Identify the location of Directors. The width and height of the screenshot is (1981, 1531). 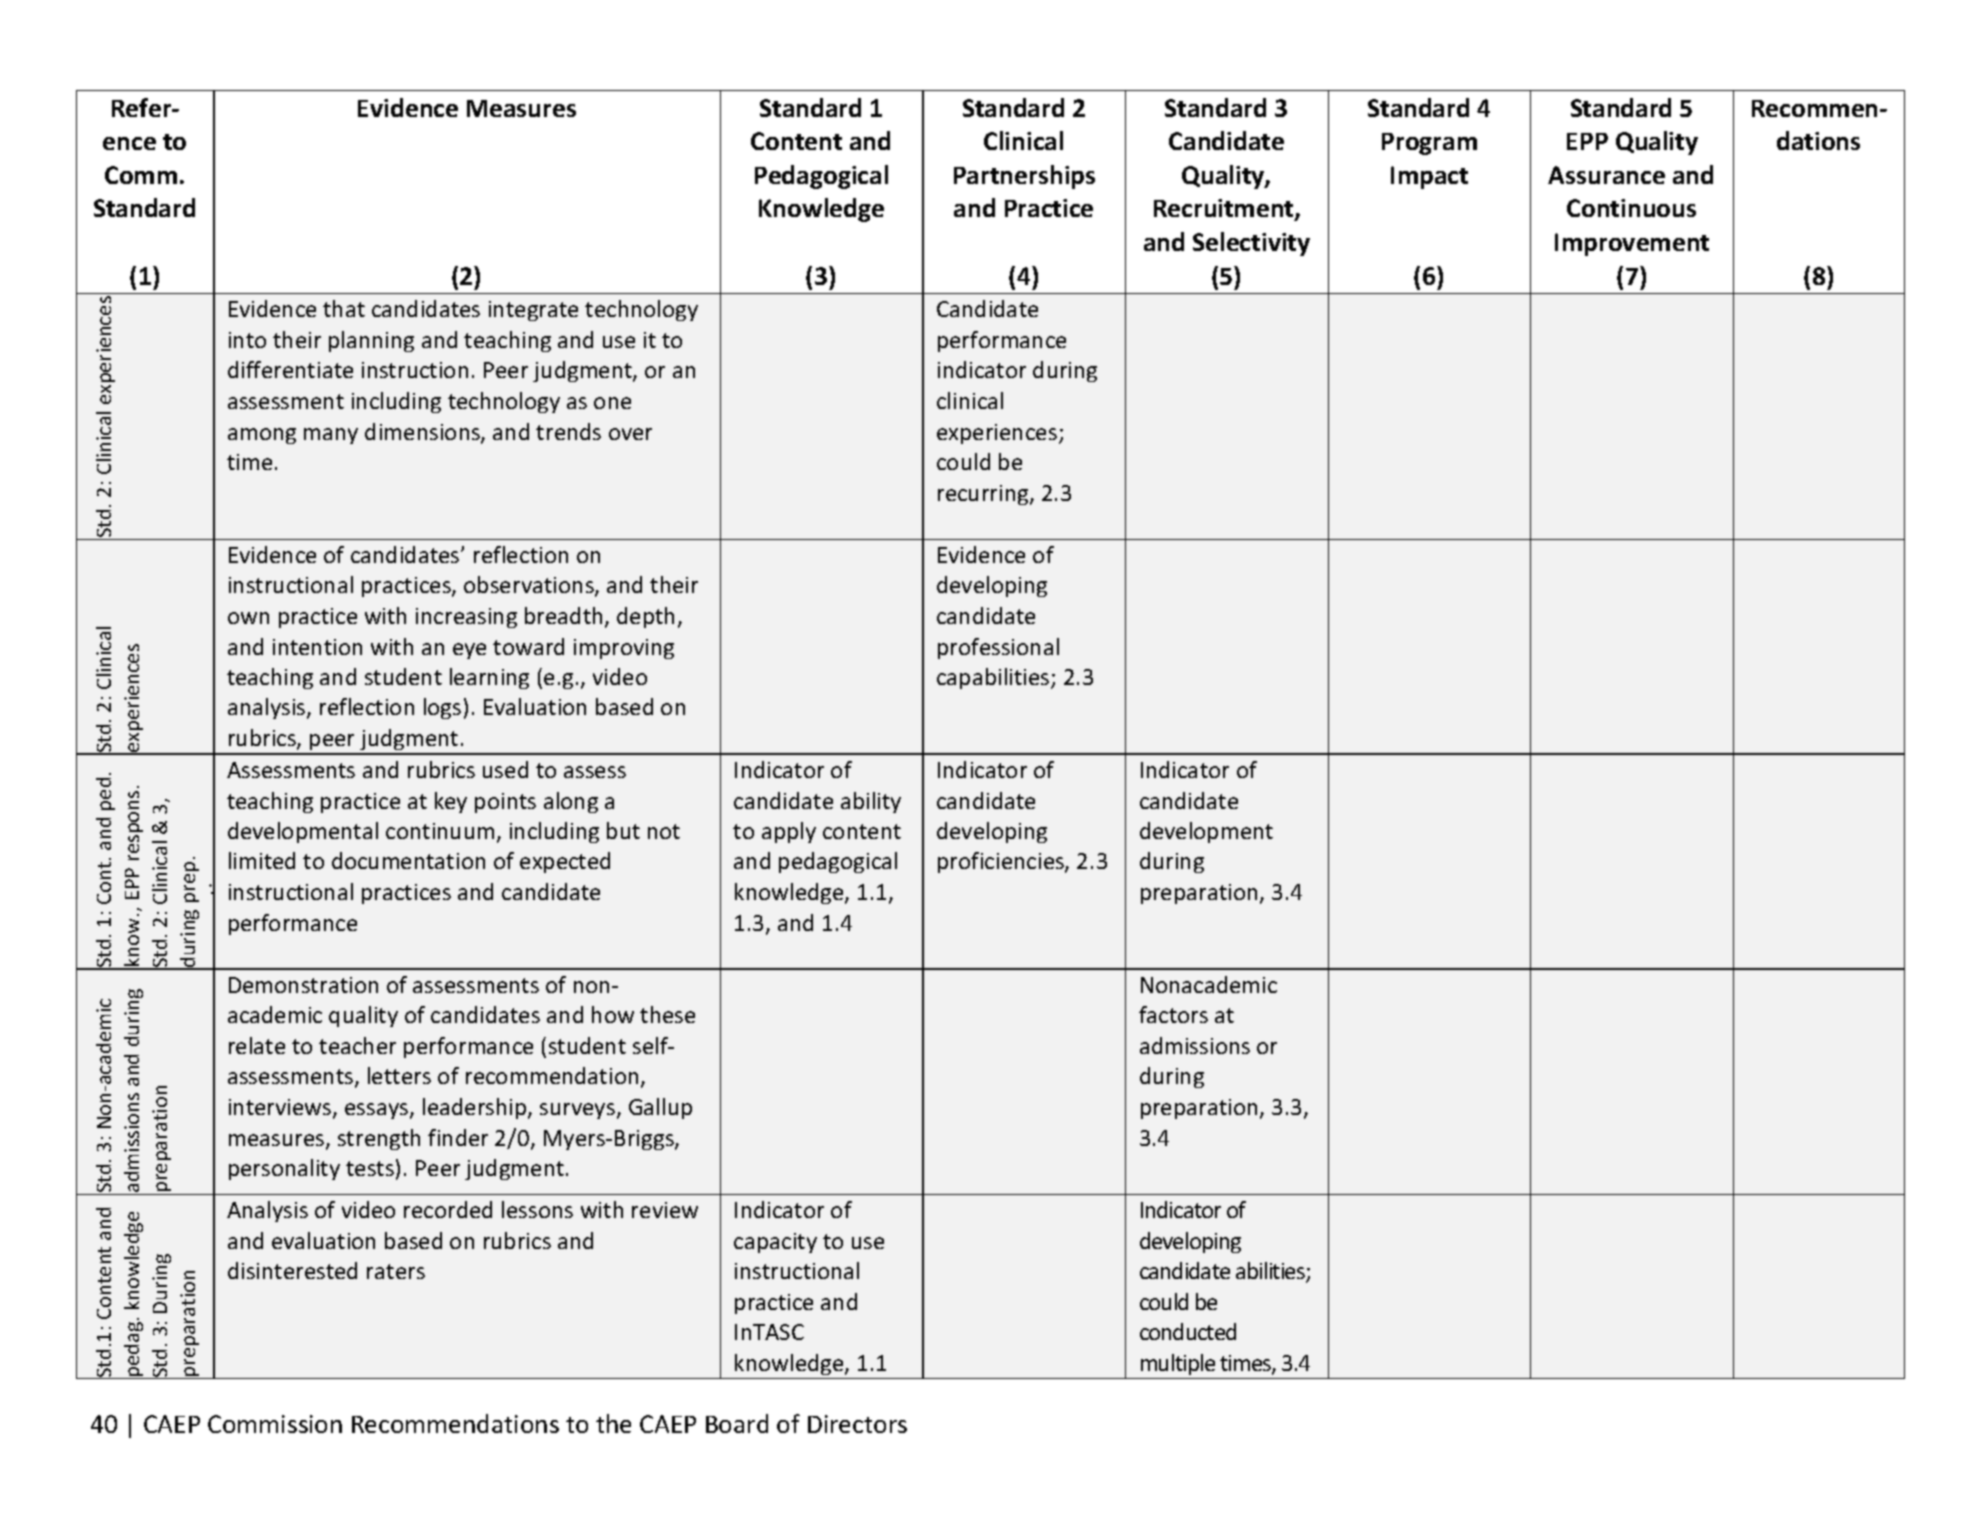
(857, 1424).
